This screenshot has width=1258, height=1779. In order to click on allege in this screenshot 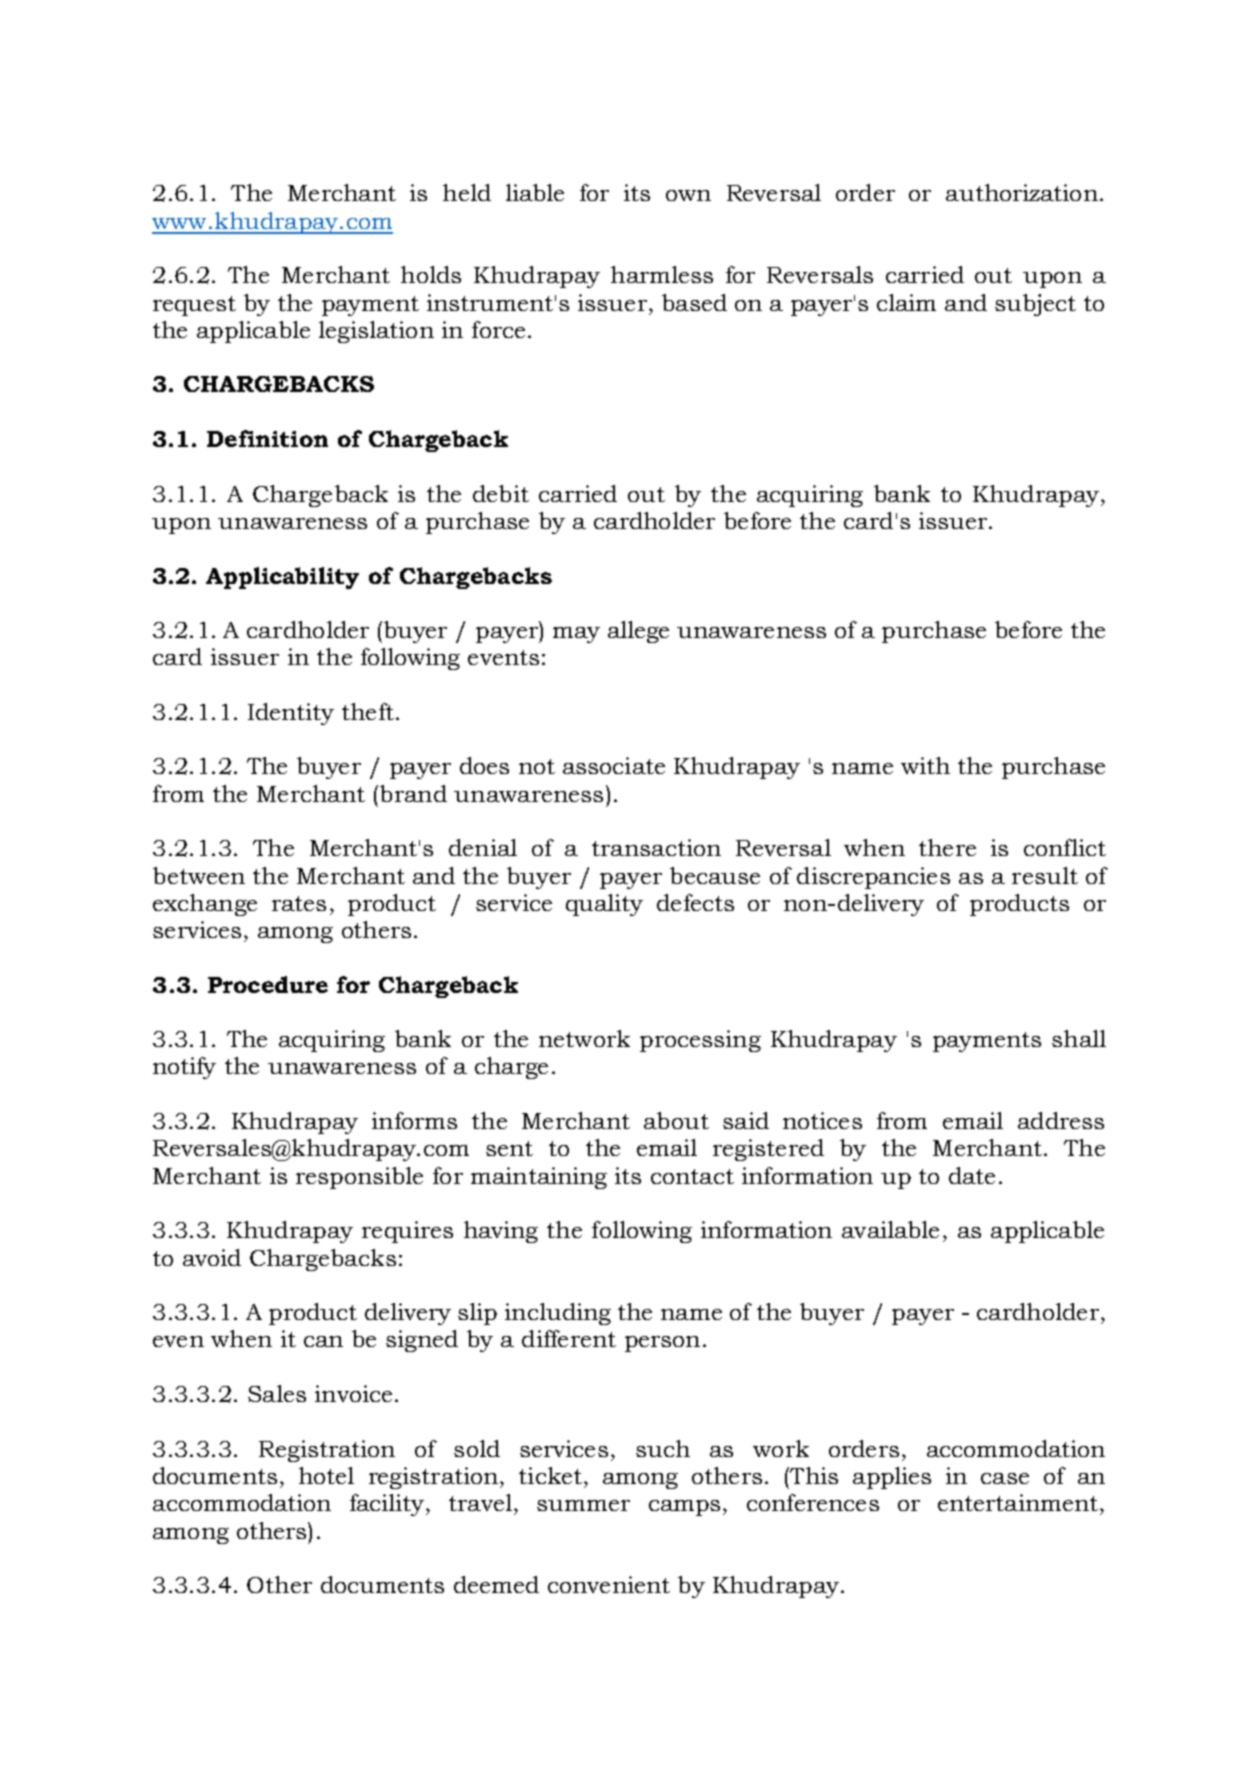, I will do `click(638, 632)`.
